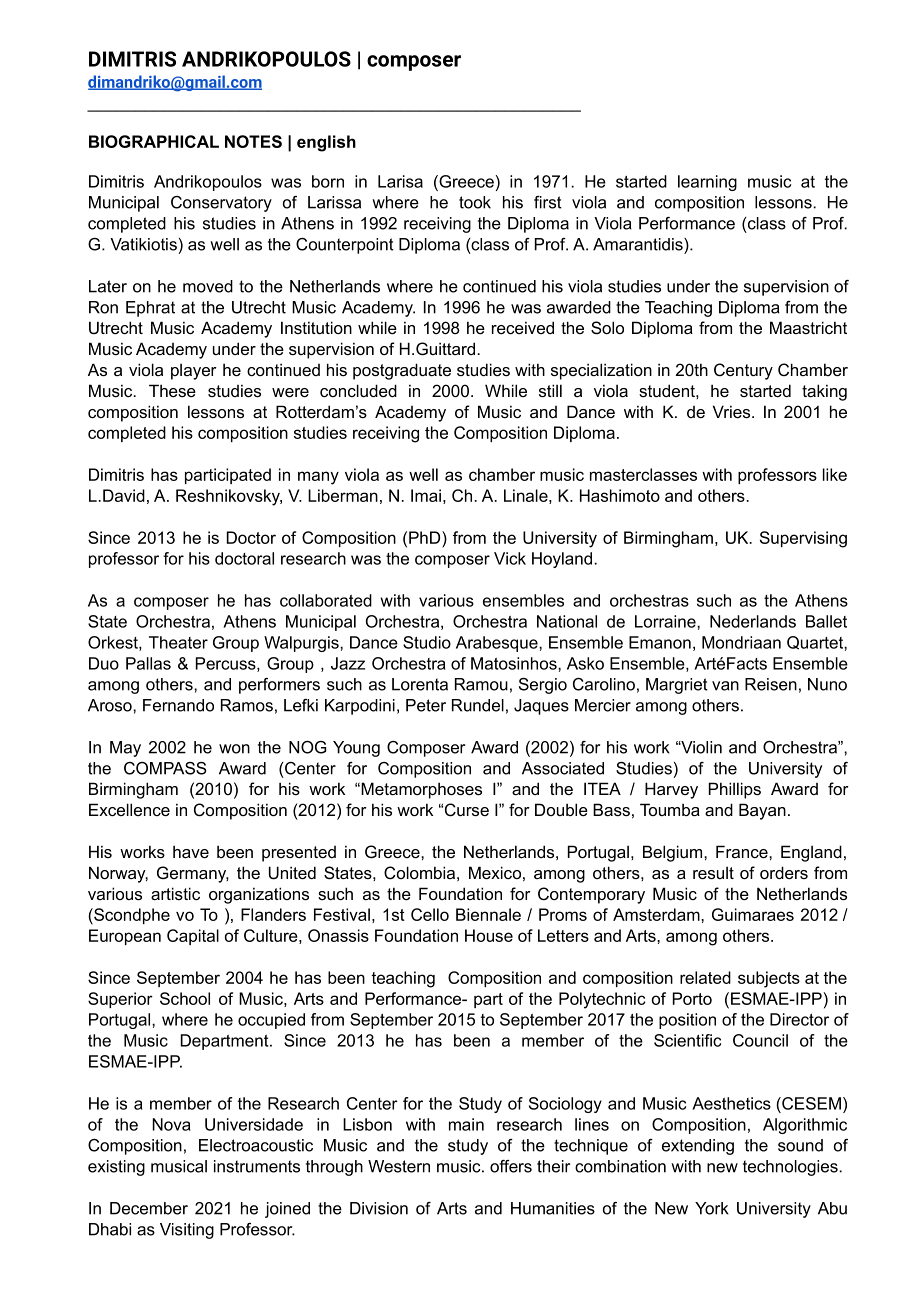 The image size is (924, 1307). Describe the element at coordinates (193, 937) in the screenshot. I see `Capital` at that location.
